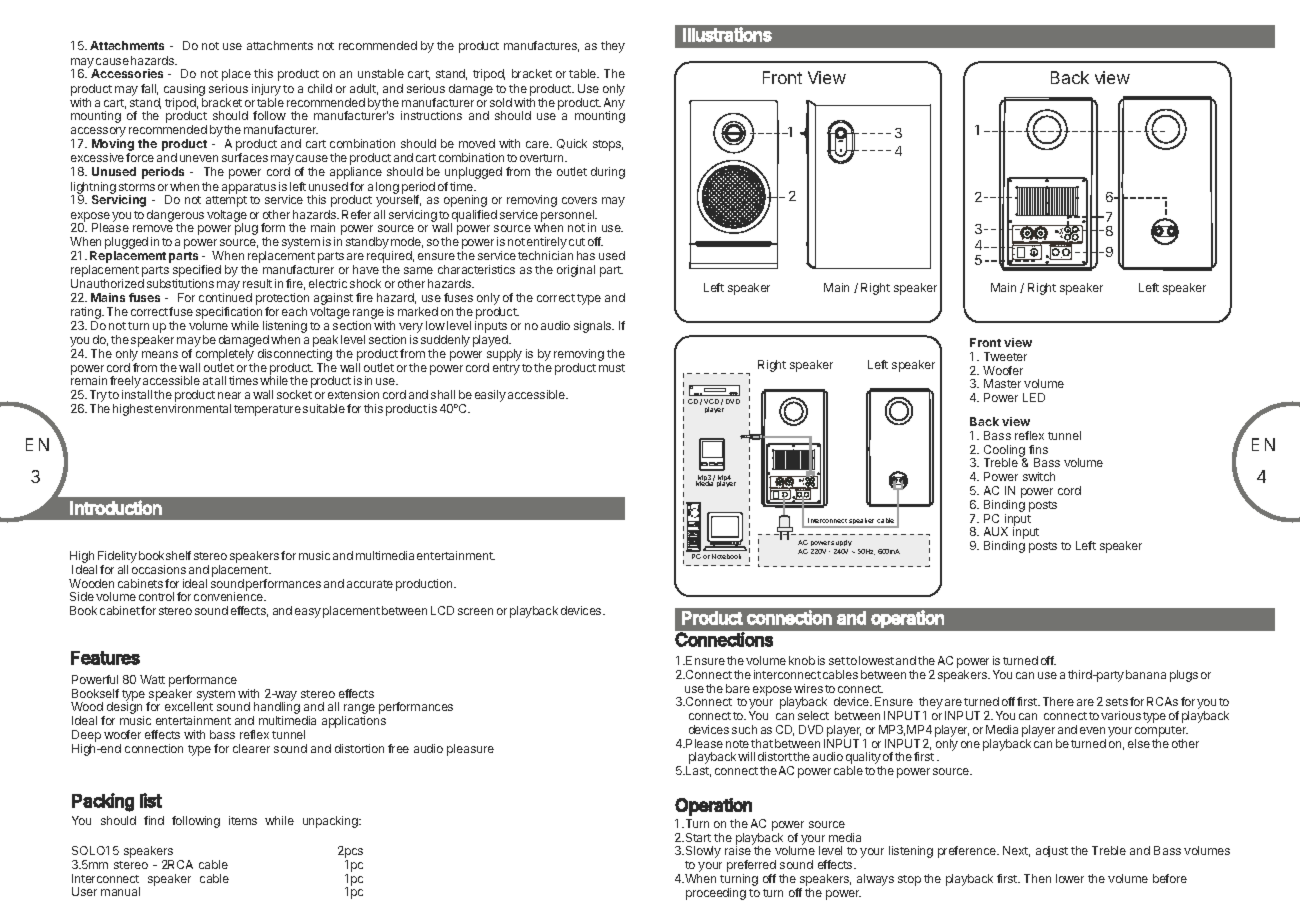  What do you see at coordinates (189, 706) in the document?
I see `excellent` at bounding box center [189, 706].
